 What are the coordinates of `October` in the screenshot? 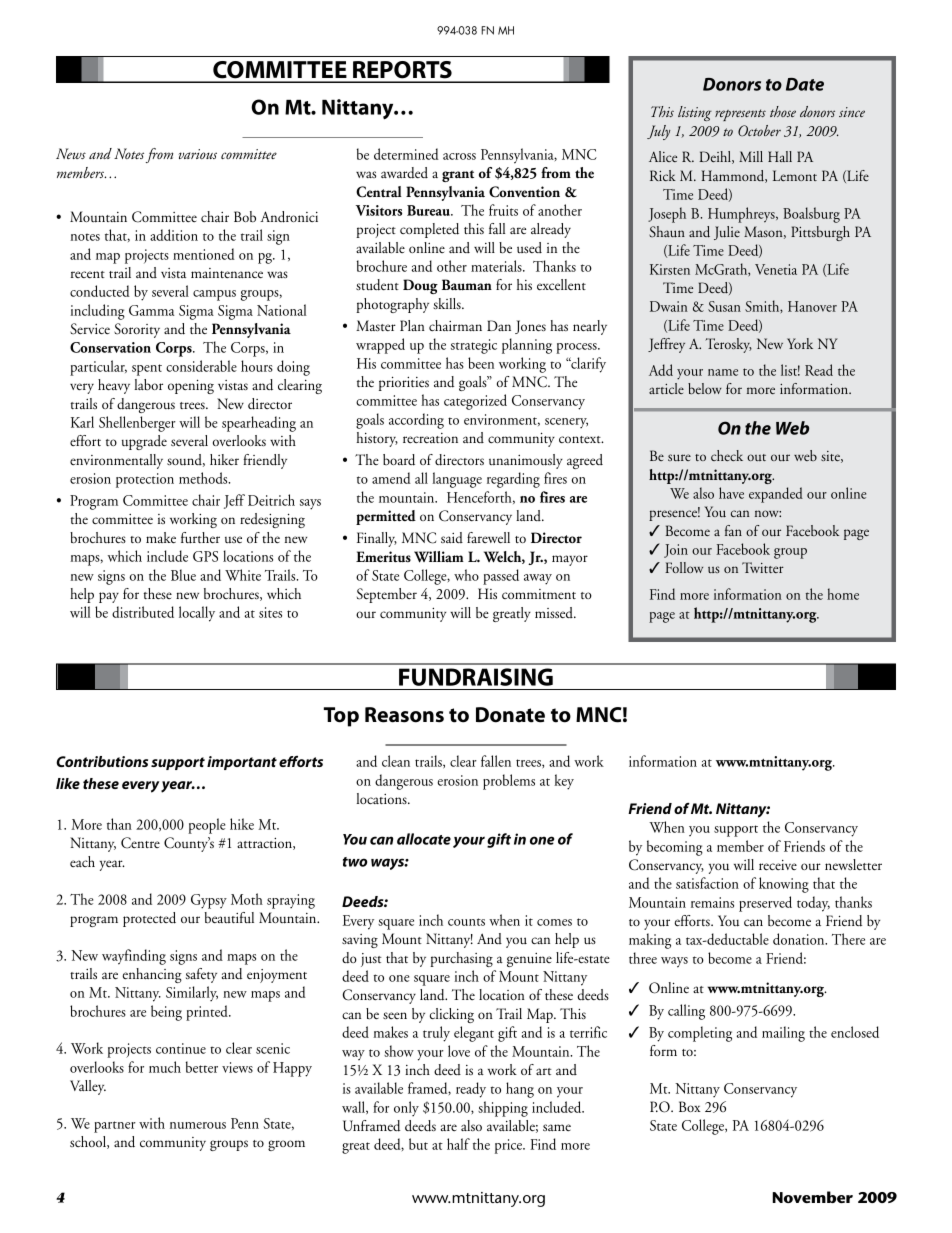 It's located at (759, 130).
